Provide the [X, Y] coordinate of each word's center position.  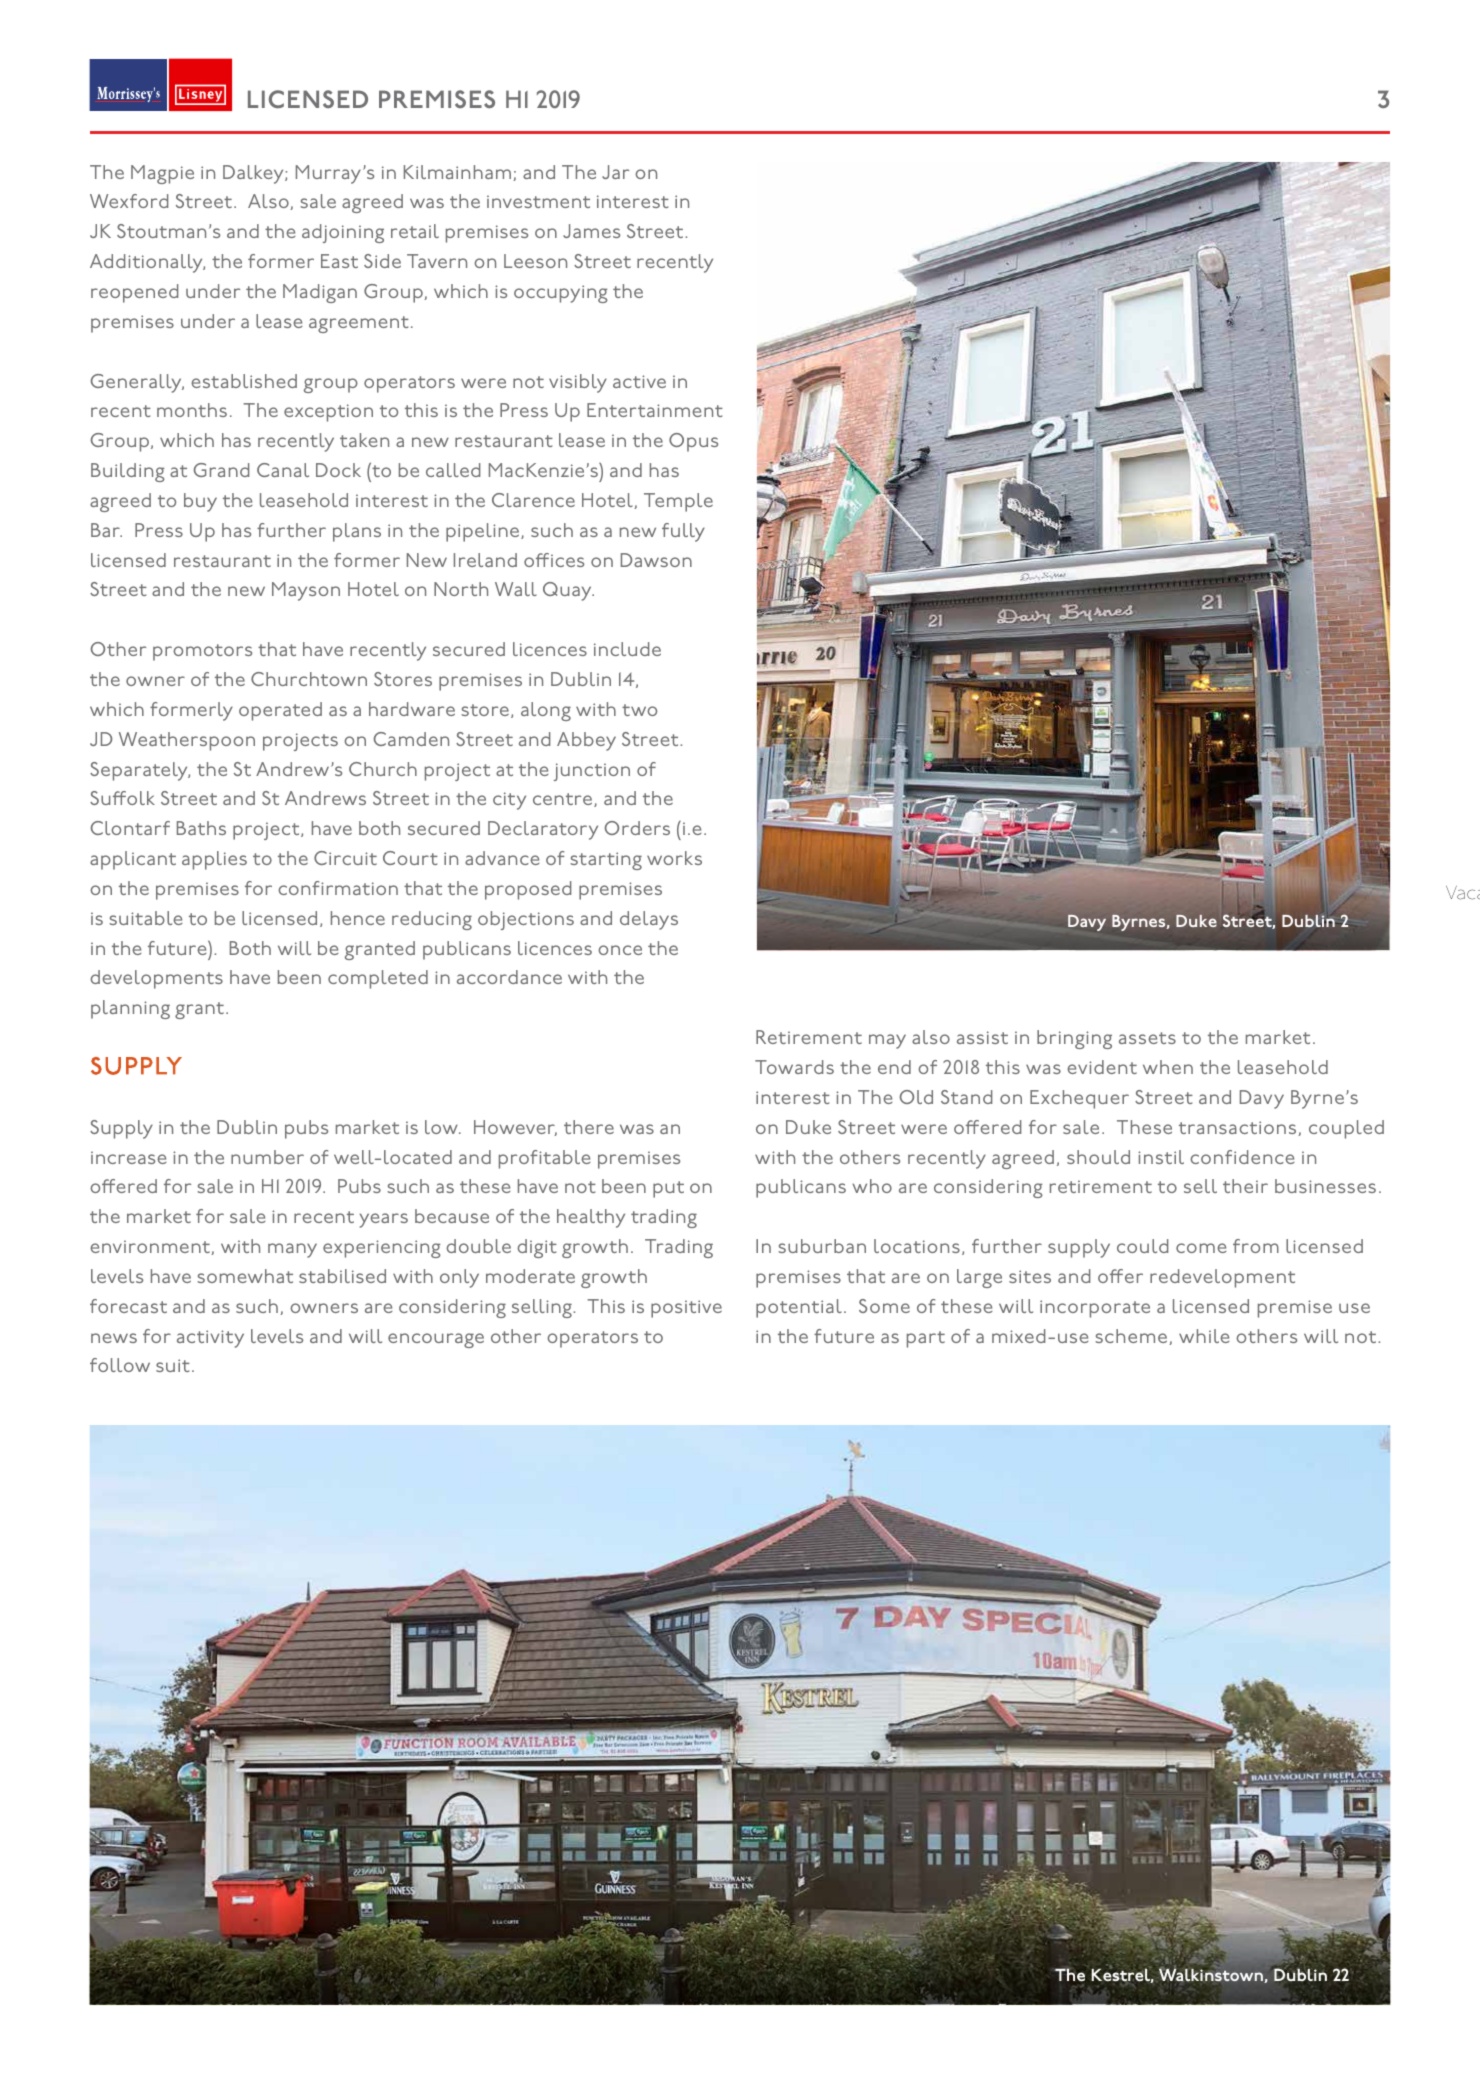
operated [280, 711]
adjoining [343, 233]
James [591, 231]
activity [210, 1339]
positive [686, 1309]
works [674, 858]
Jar [615, 172]
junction [592, 772]
